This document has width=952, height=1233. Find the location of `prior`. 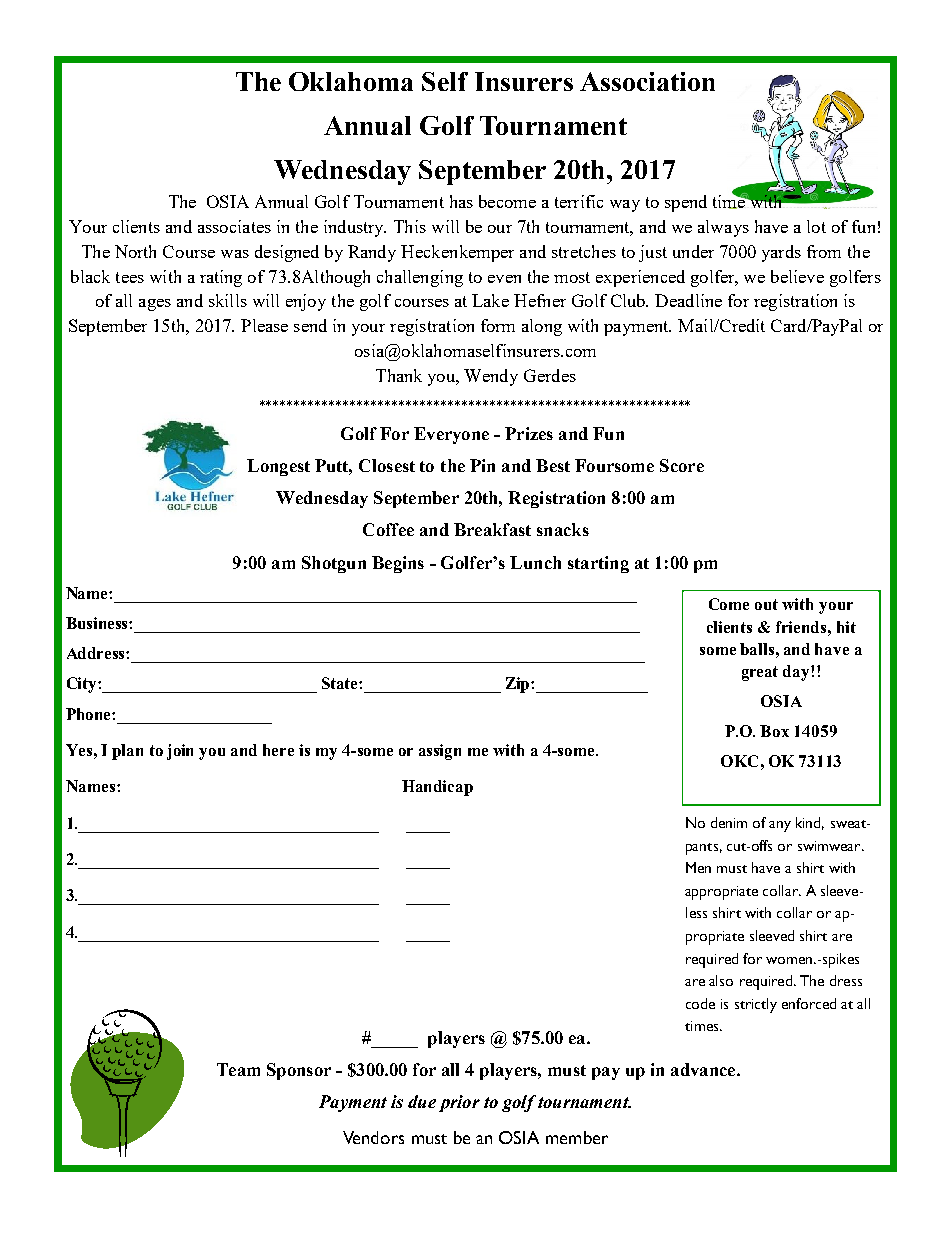

prior is located at coordinates (459, 1103).
